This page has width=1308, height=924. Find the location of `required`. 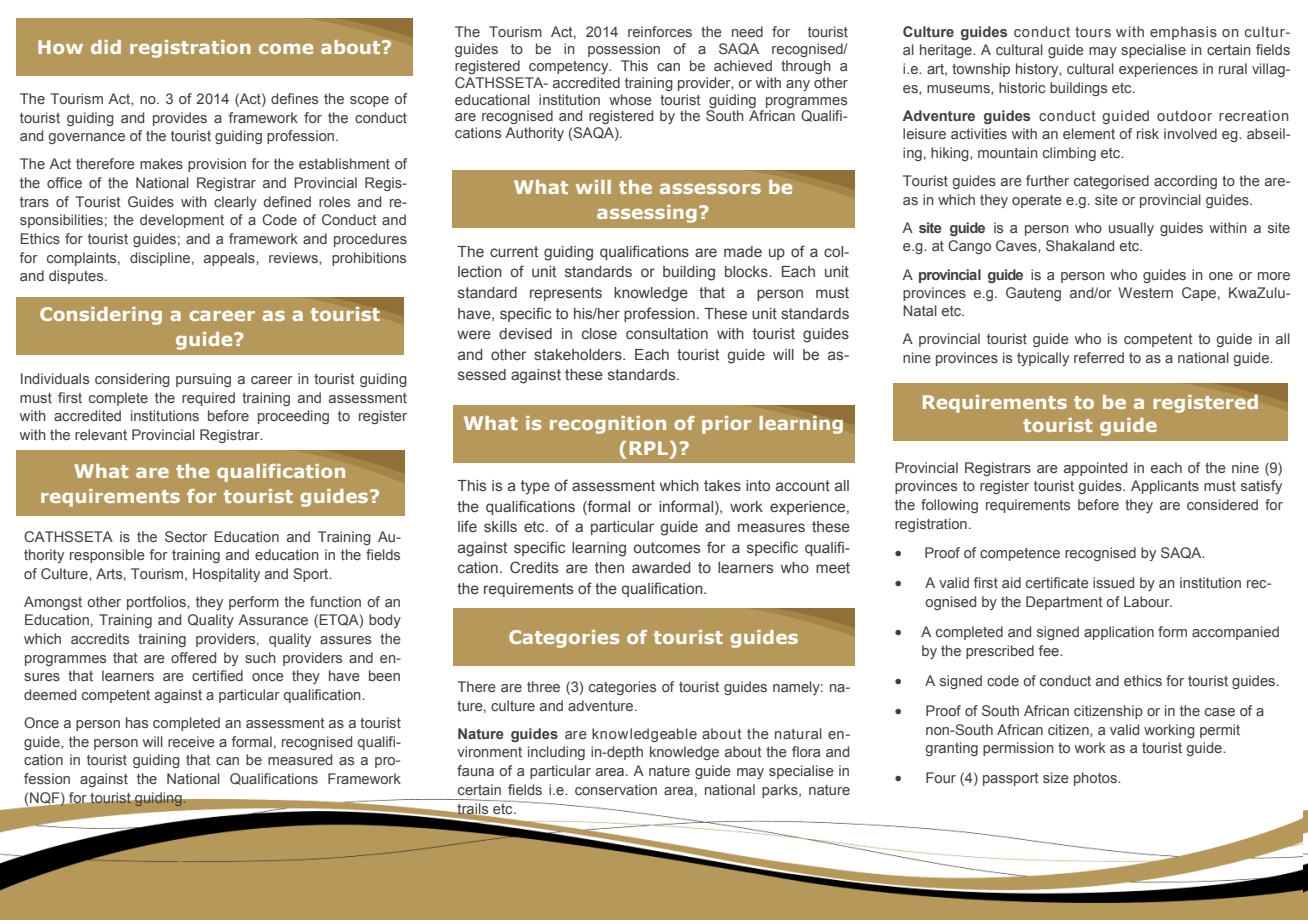

required is located at coordinates (208, 399).
